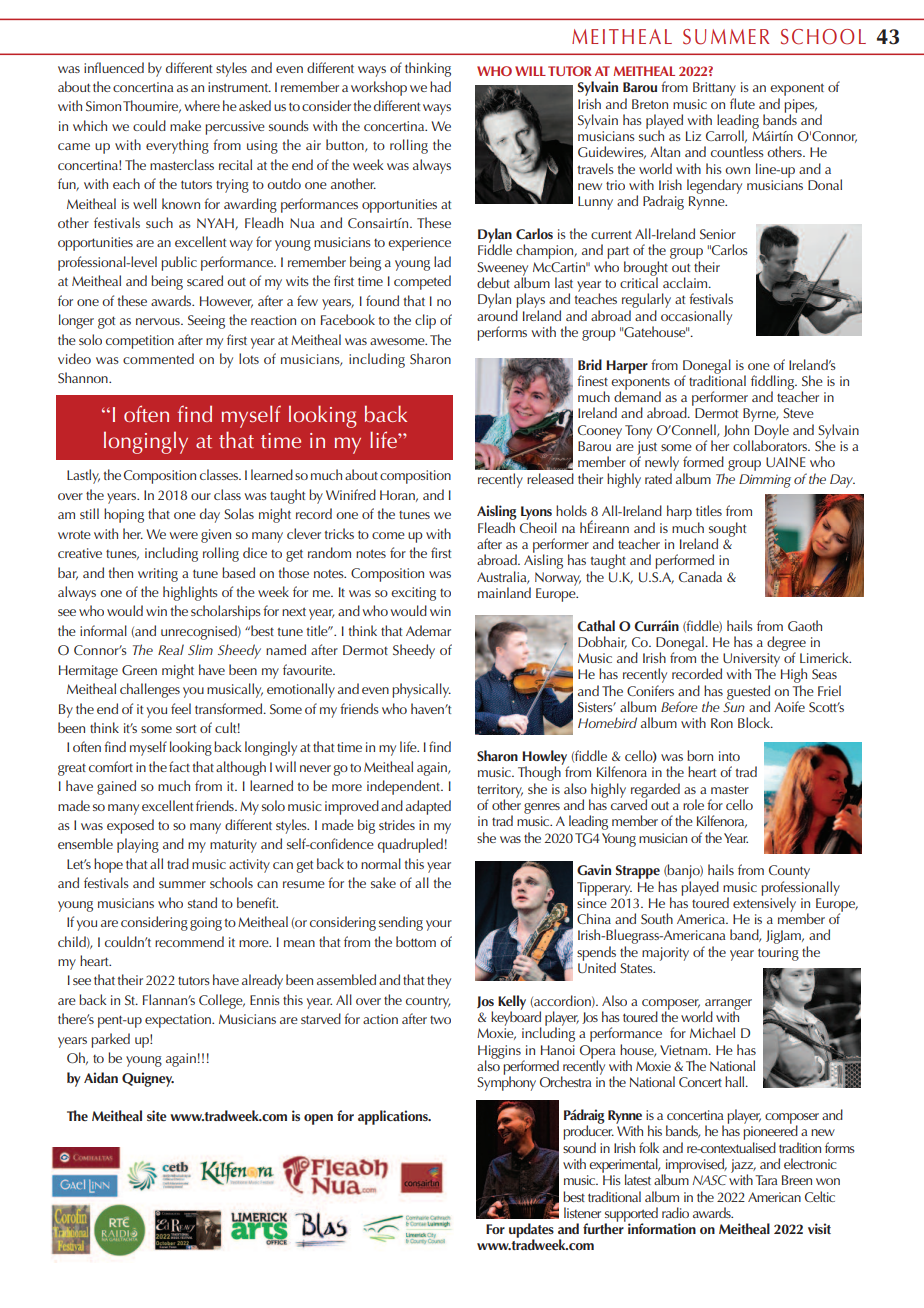 The height and width of the page is (1308, 924). What do you see at coordinates (750, 661) in the page?
I see `University` at bounding box center [750, 661].
